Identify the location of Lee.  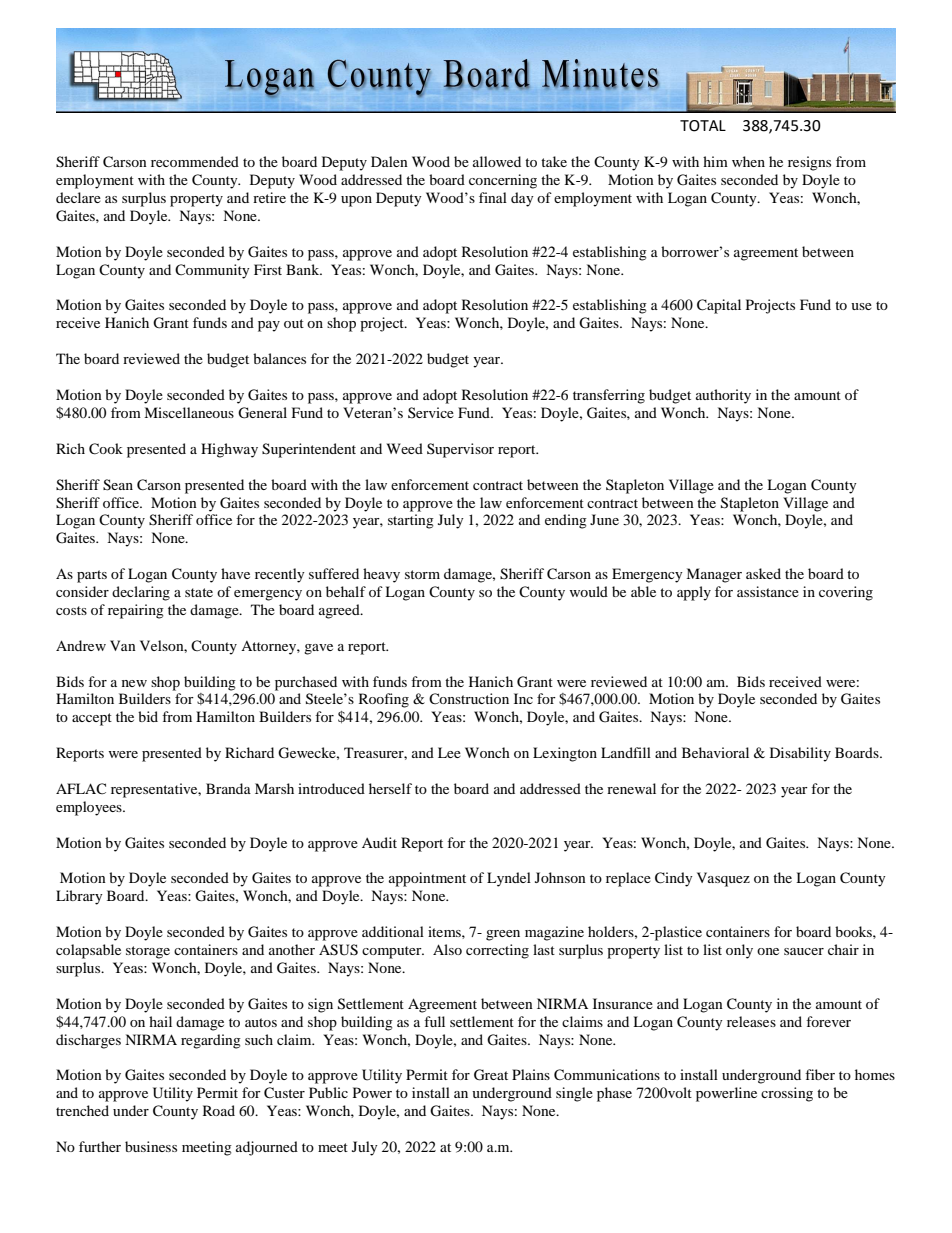
(449, 752).
